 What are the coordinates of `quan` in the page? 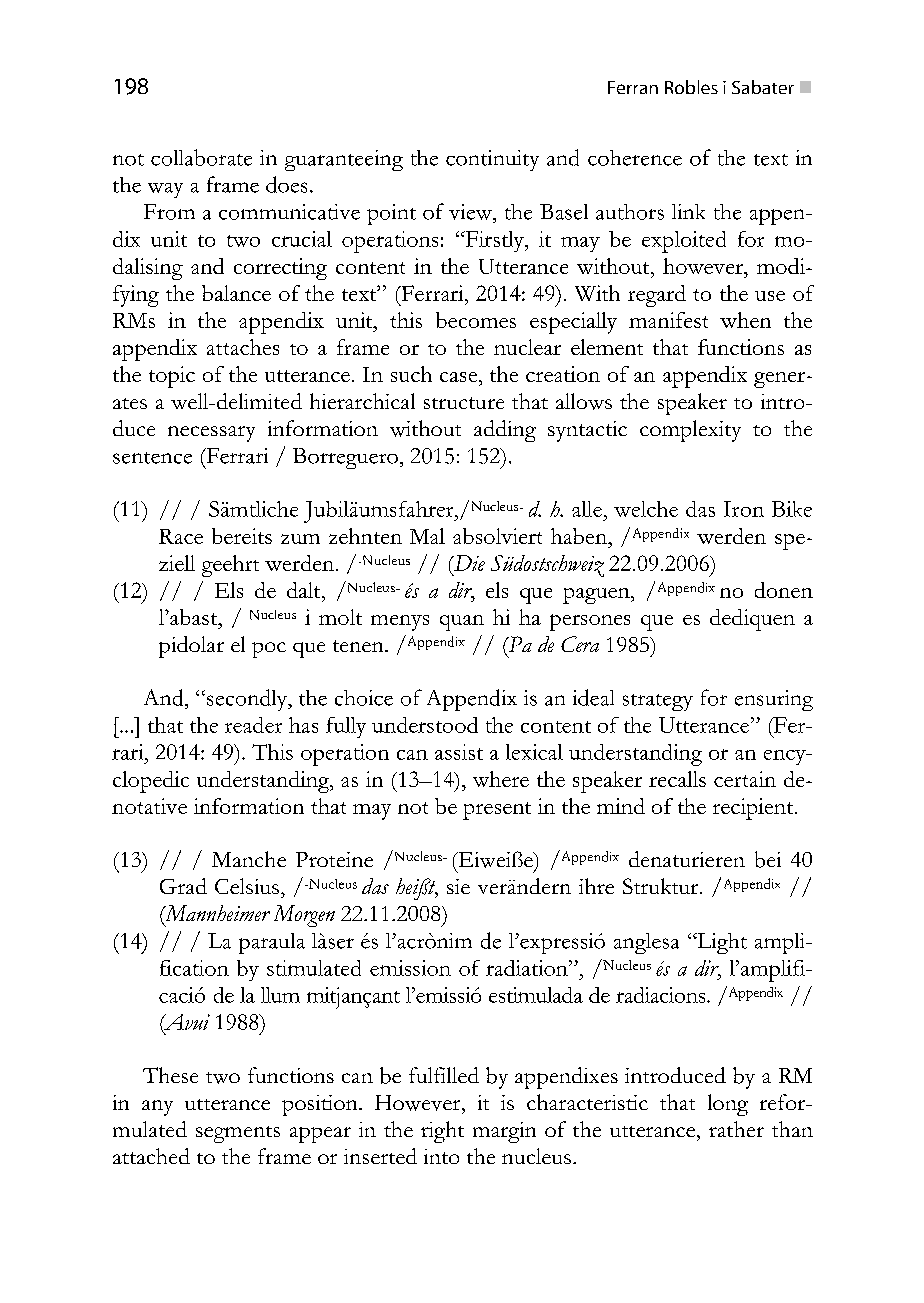 It's located at (462, 623).
